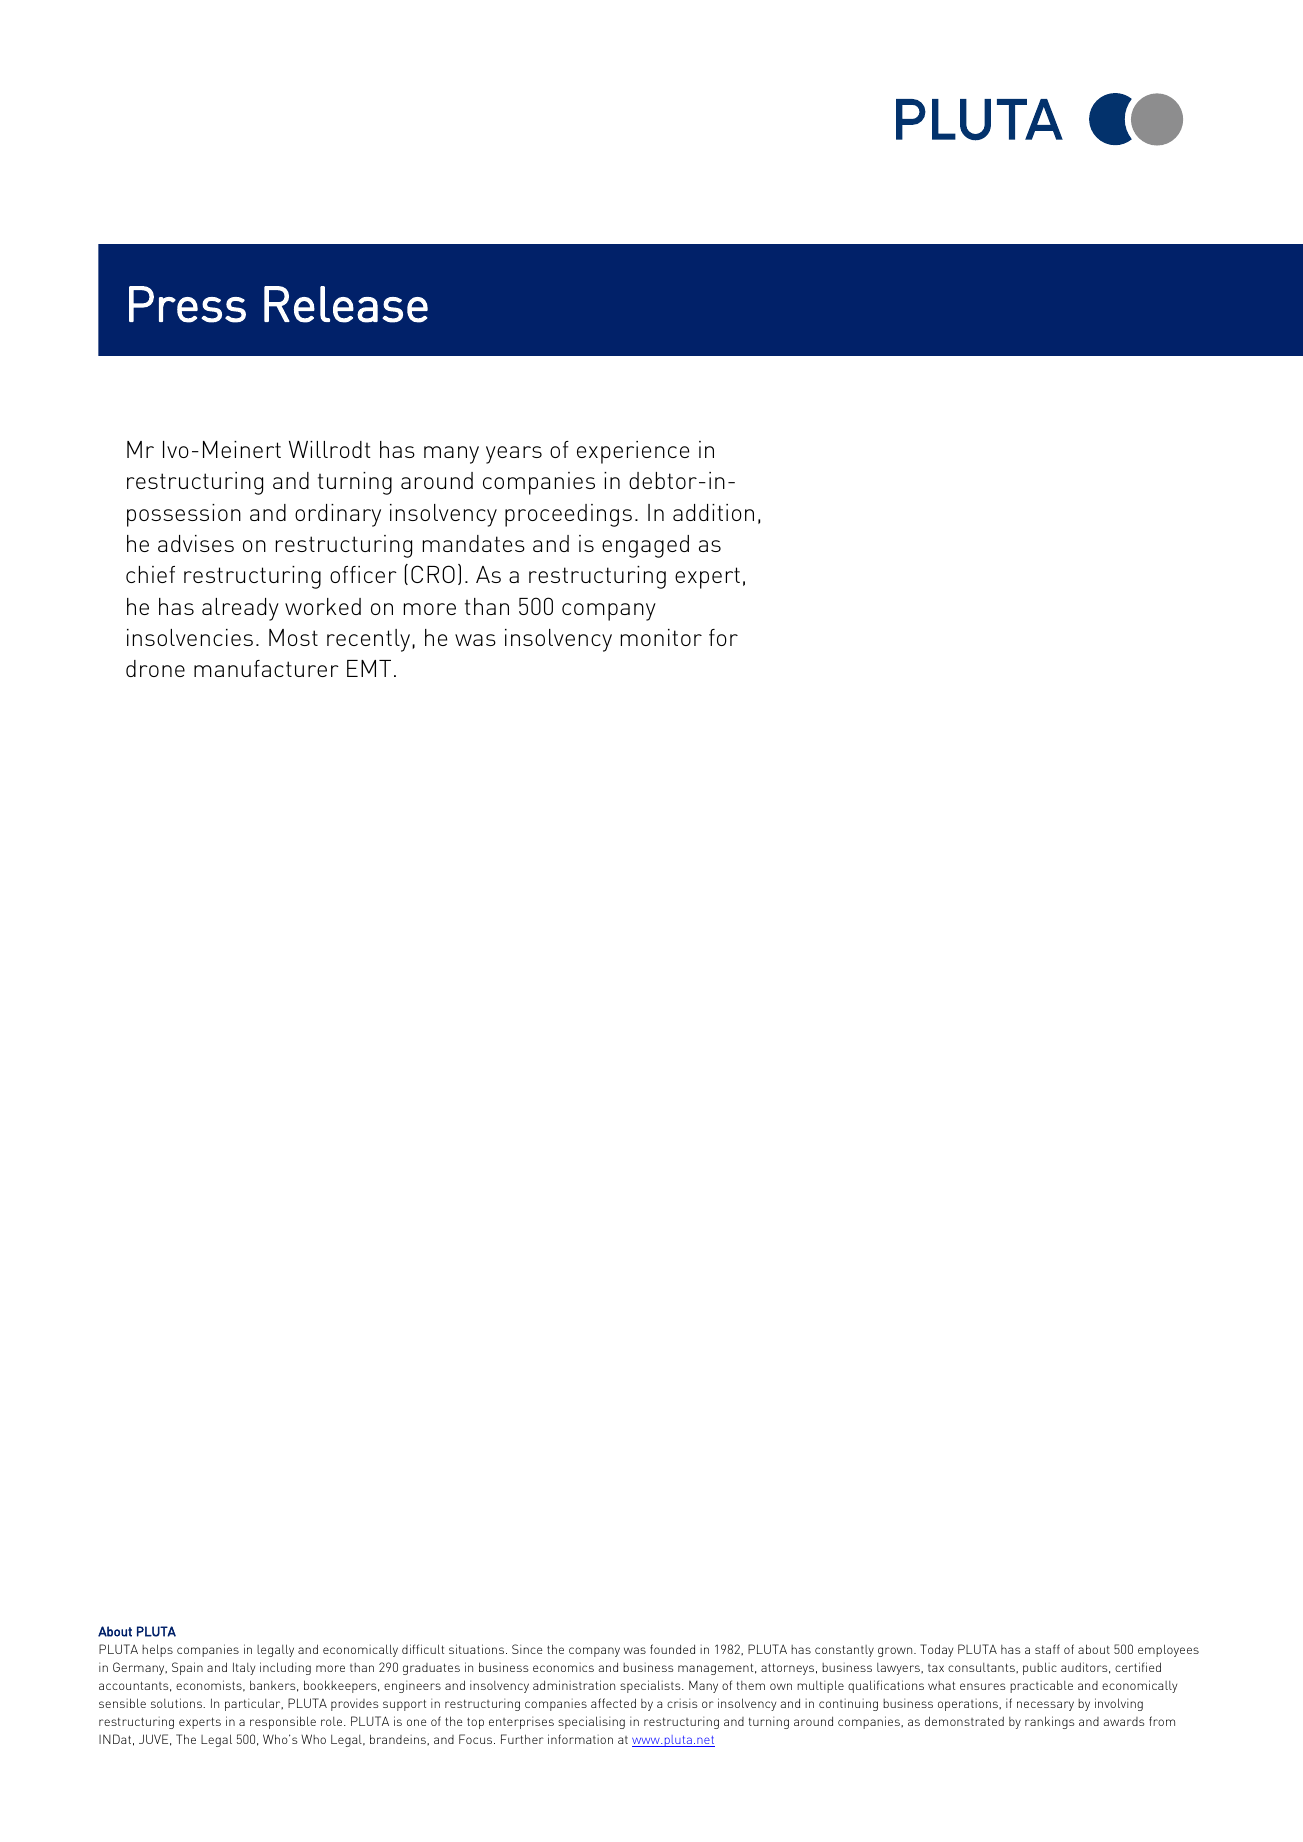  What do you see at coordinates (155, 668) in the screenshot?
I see `drone` at bounding box center [155, 668].
